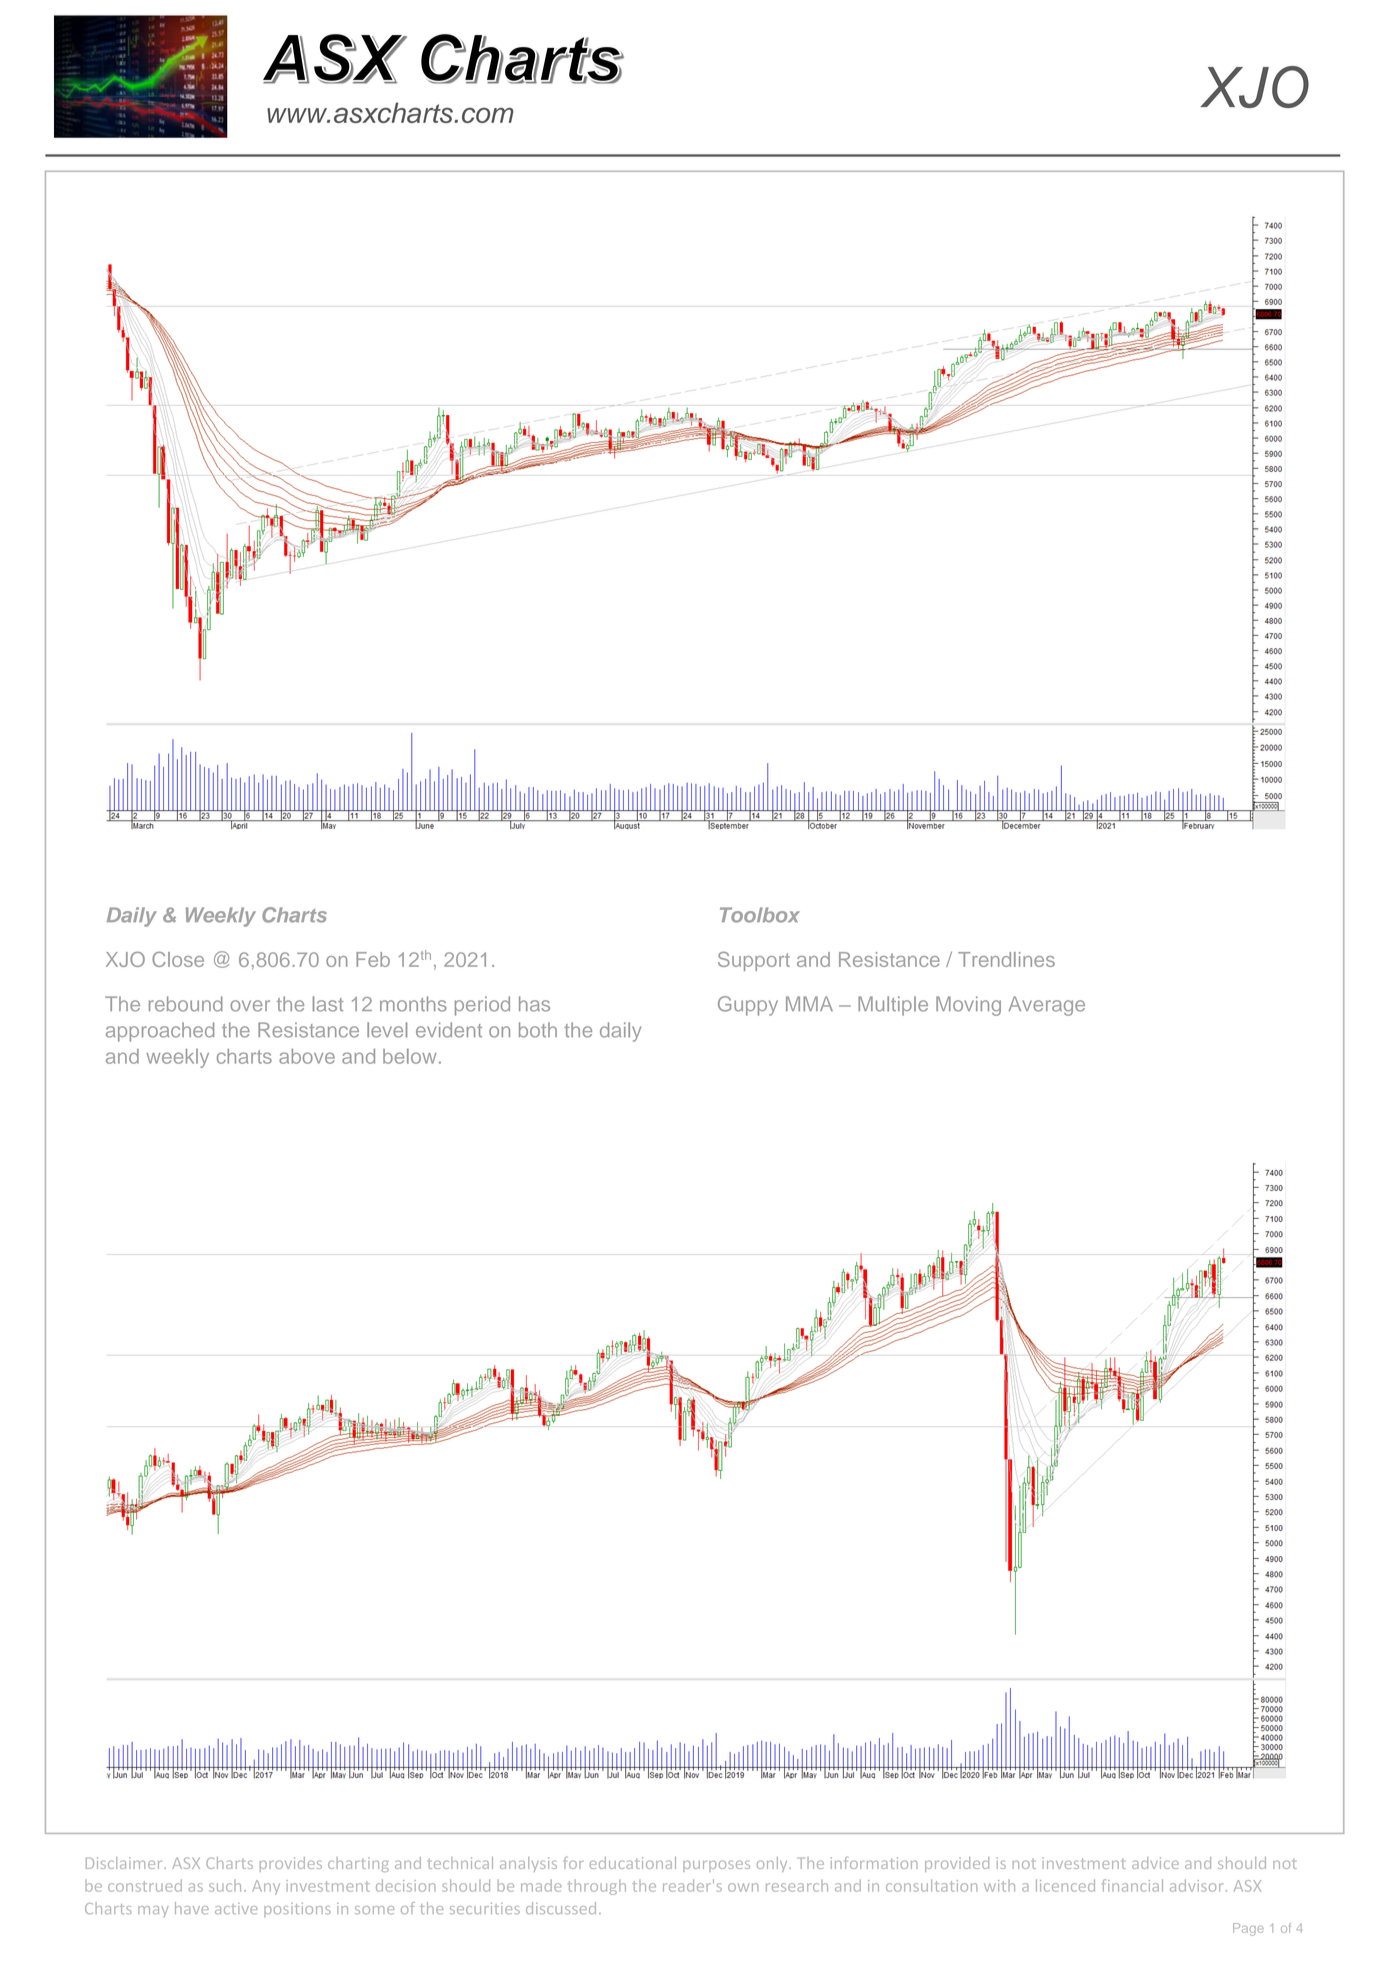 The height and width of the page is (1962, 1387). Describe the element at coordinates (409, 1056) in the page. I see `below` at that location.
